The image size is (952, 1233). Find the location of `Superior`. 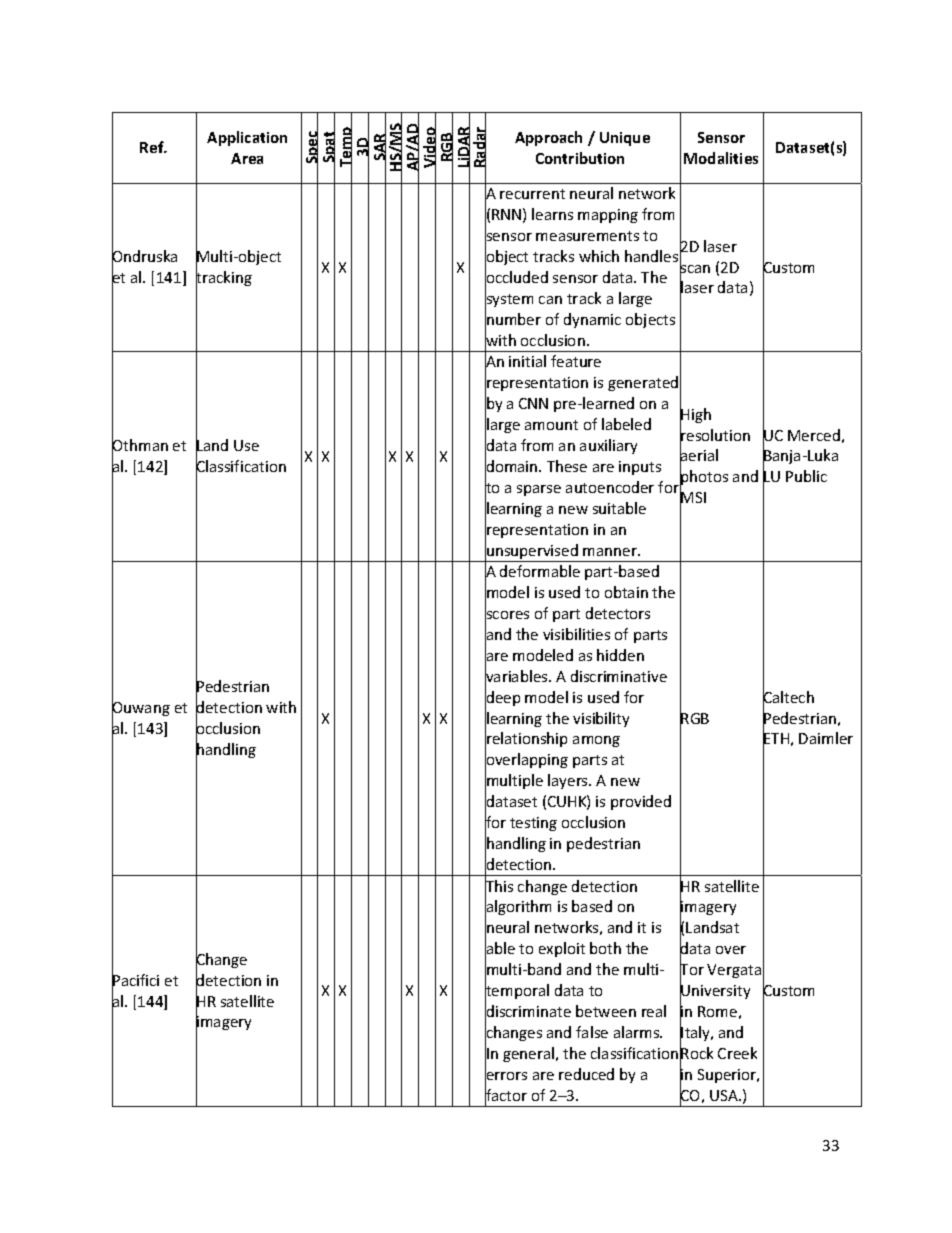

Superior is located at coordinates (728, 1076).
